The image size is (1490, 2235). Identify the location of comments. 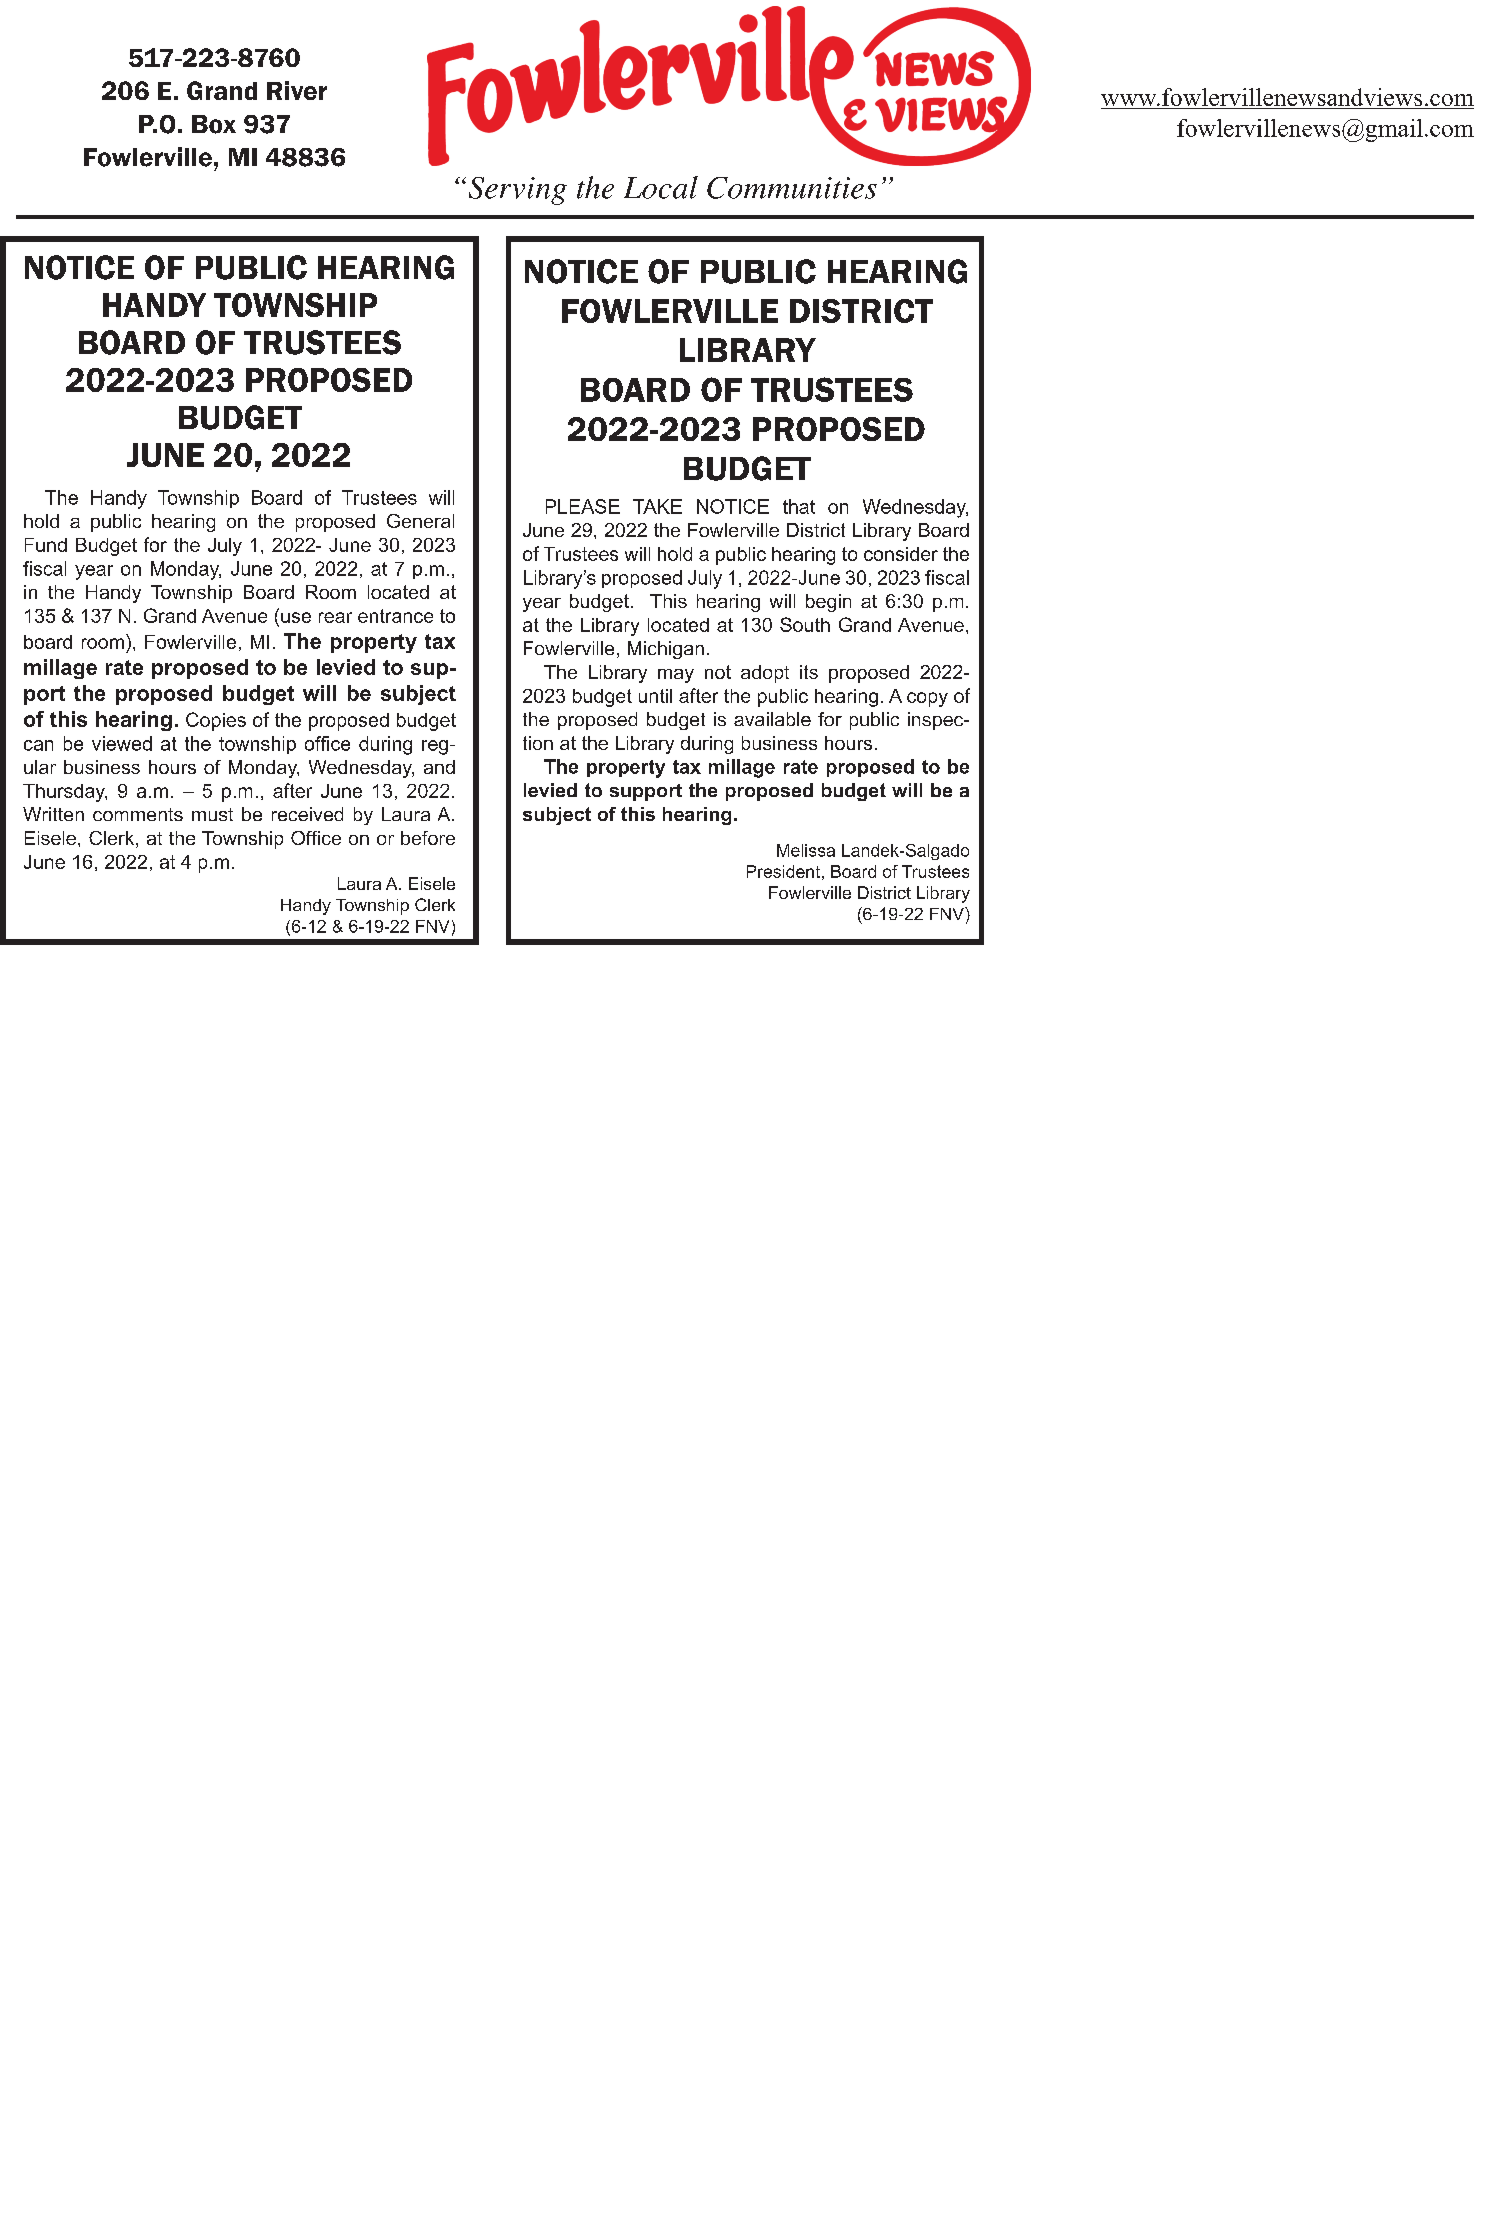
(138, 814).
